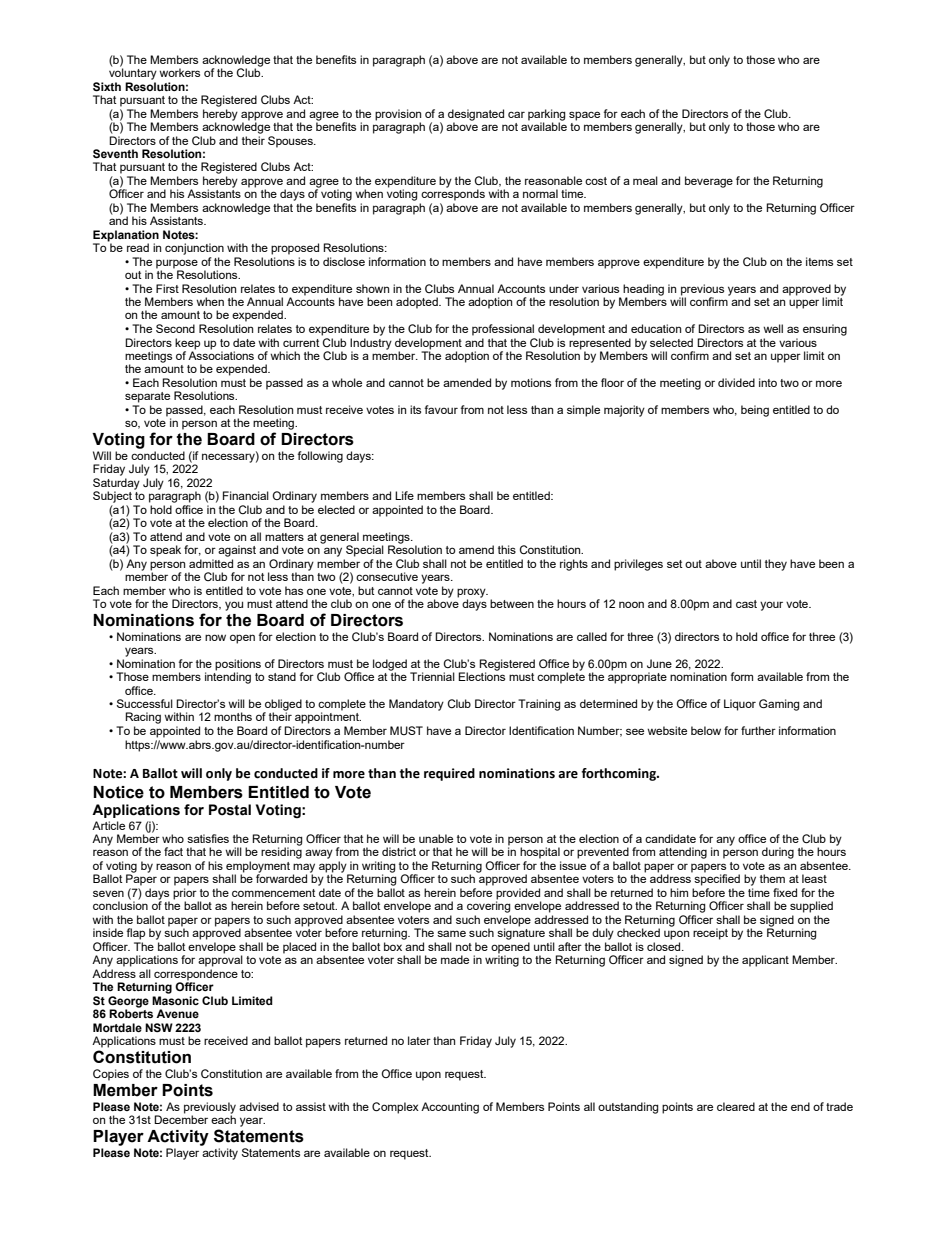 This screenshot has width=952, height=1233. Describe the element at coordinates (179, 72) in the screenshot. I see `workers` at that location.
